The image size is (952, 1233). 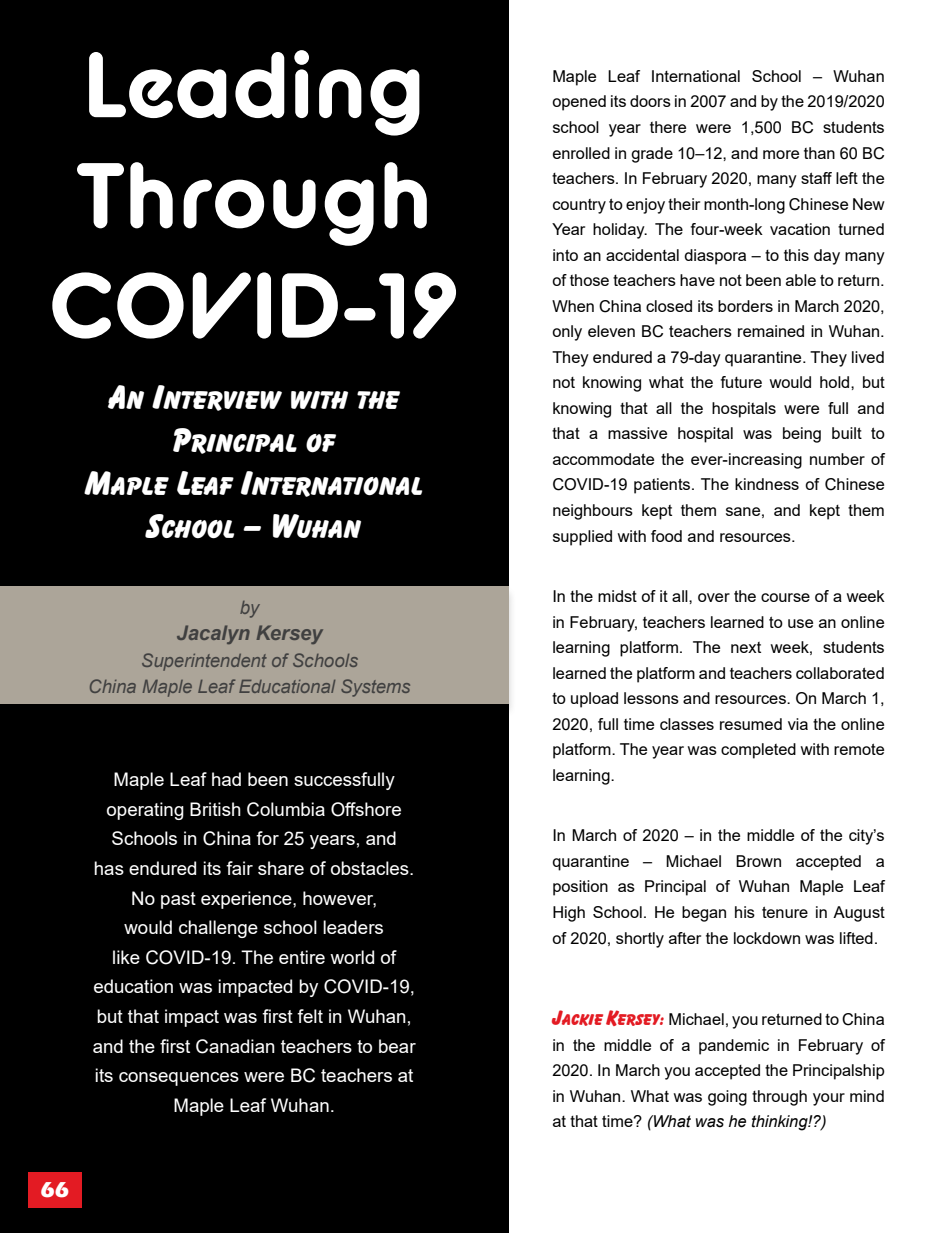 I want to click on Superintendent, so click(x=204, y=662).
